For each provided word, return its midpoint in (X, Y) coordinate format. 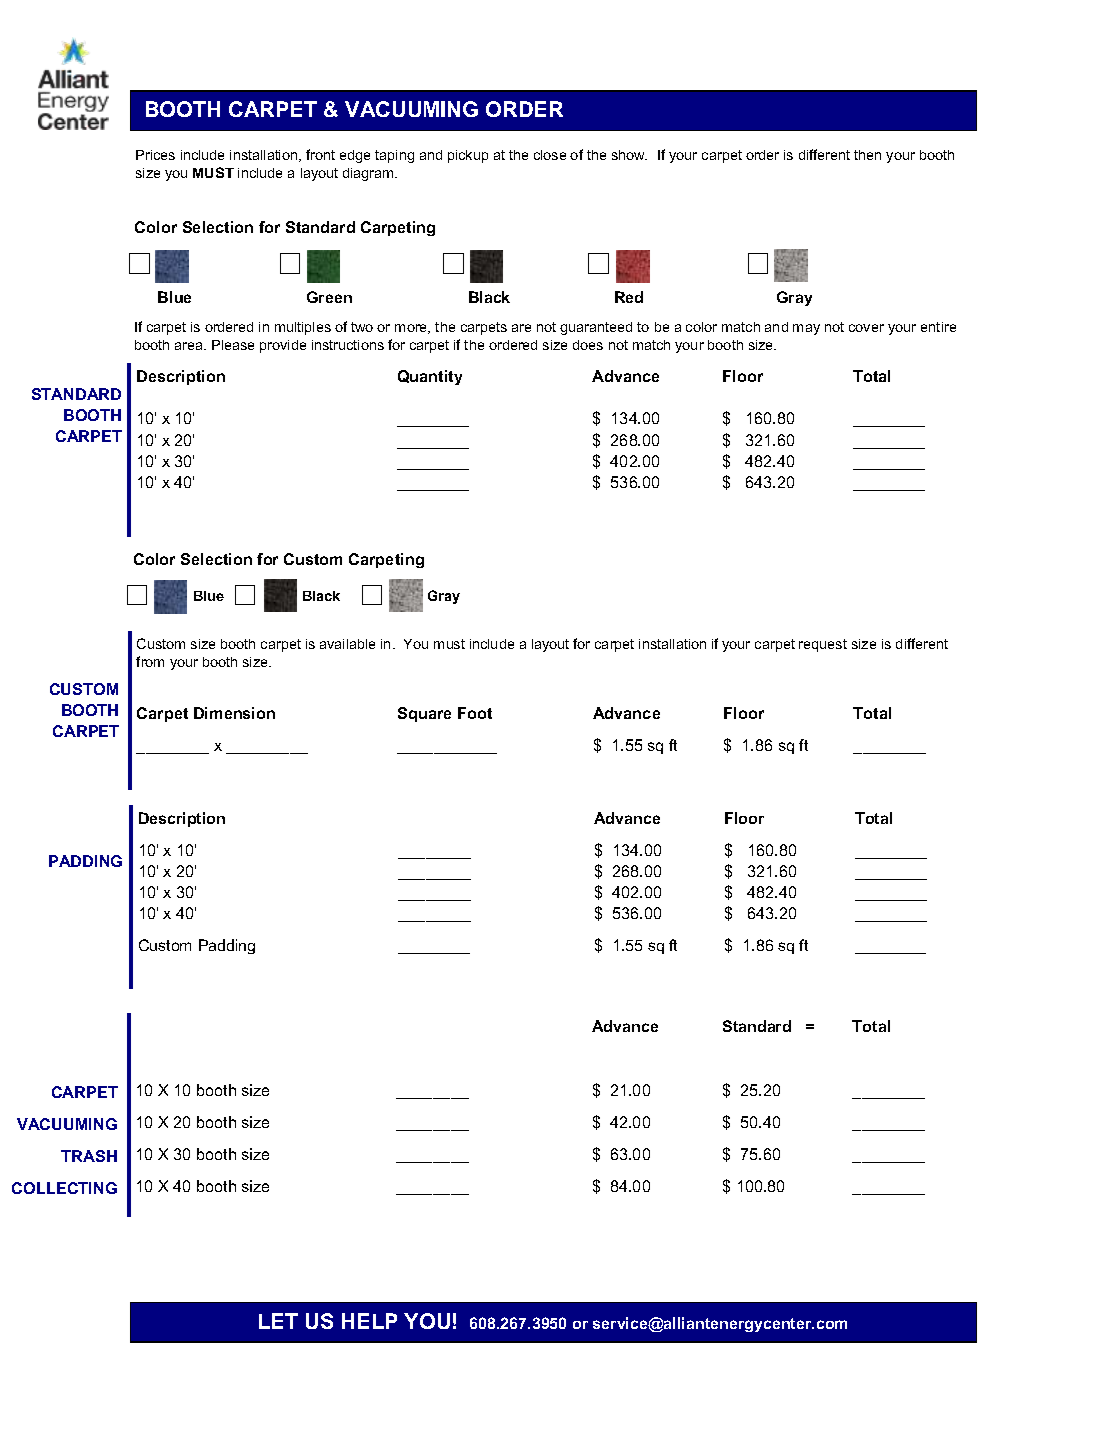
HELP (369, 1321)
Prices (155, 155)
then (867, 155)
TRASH (89, 1156)
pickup (468, 156)
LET (278, 1321)
